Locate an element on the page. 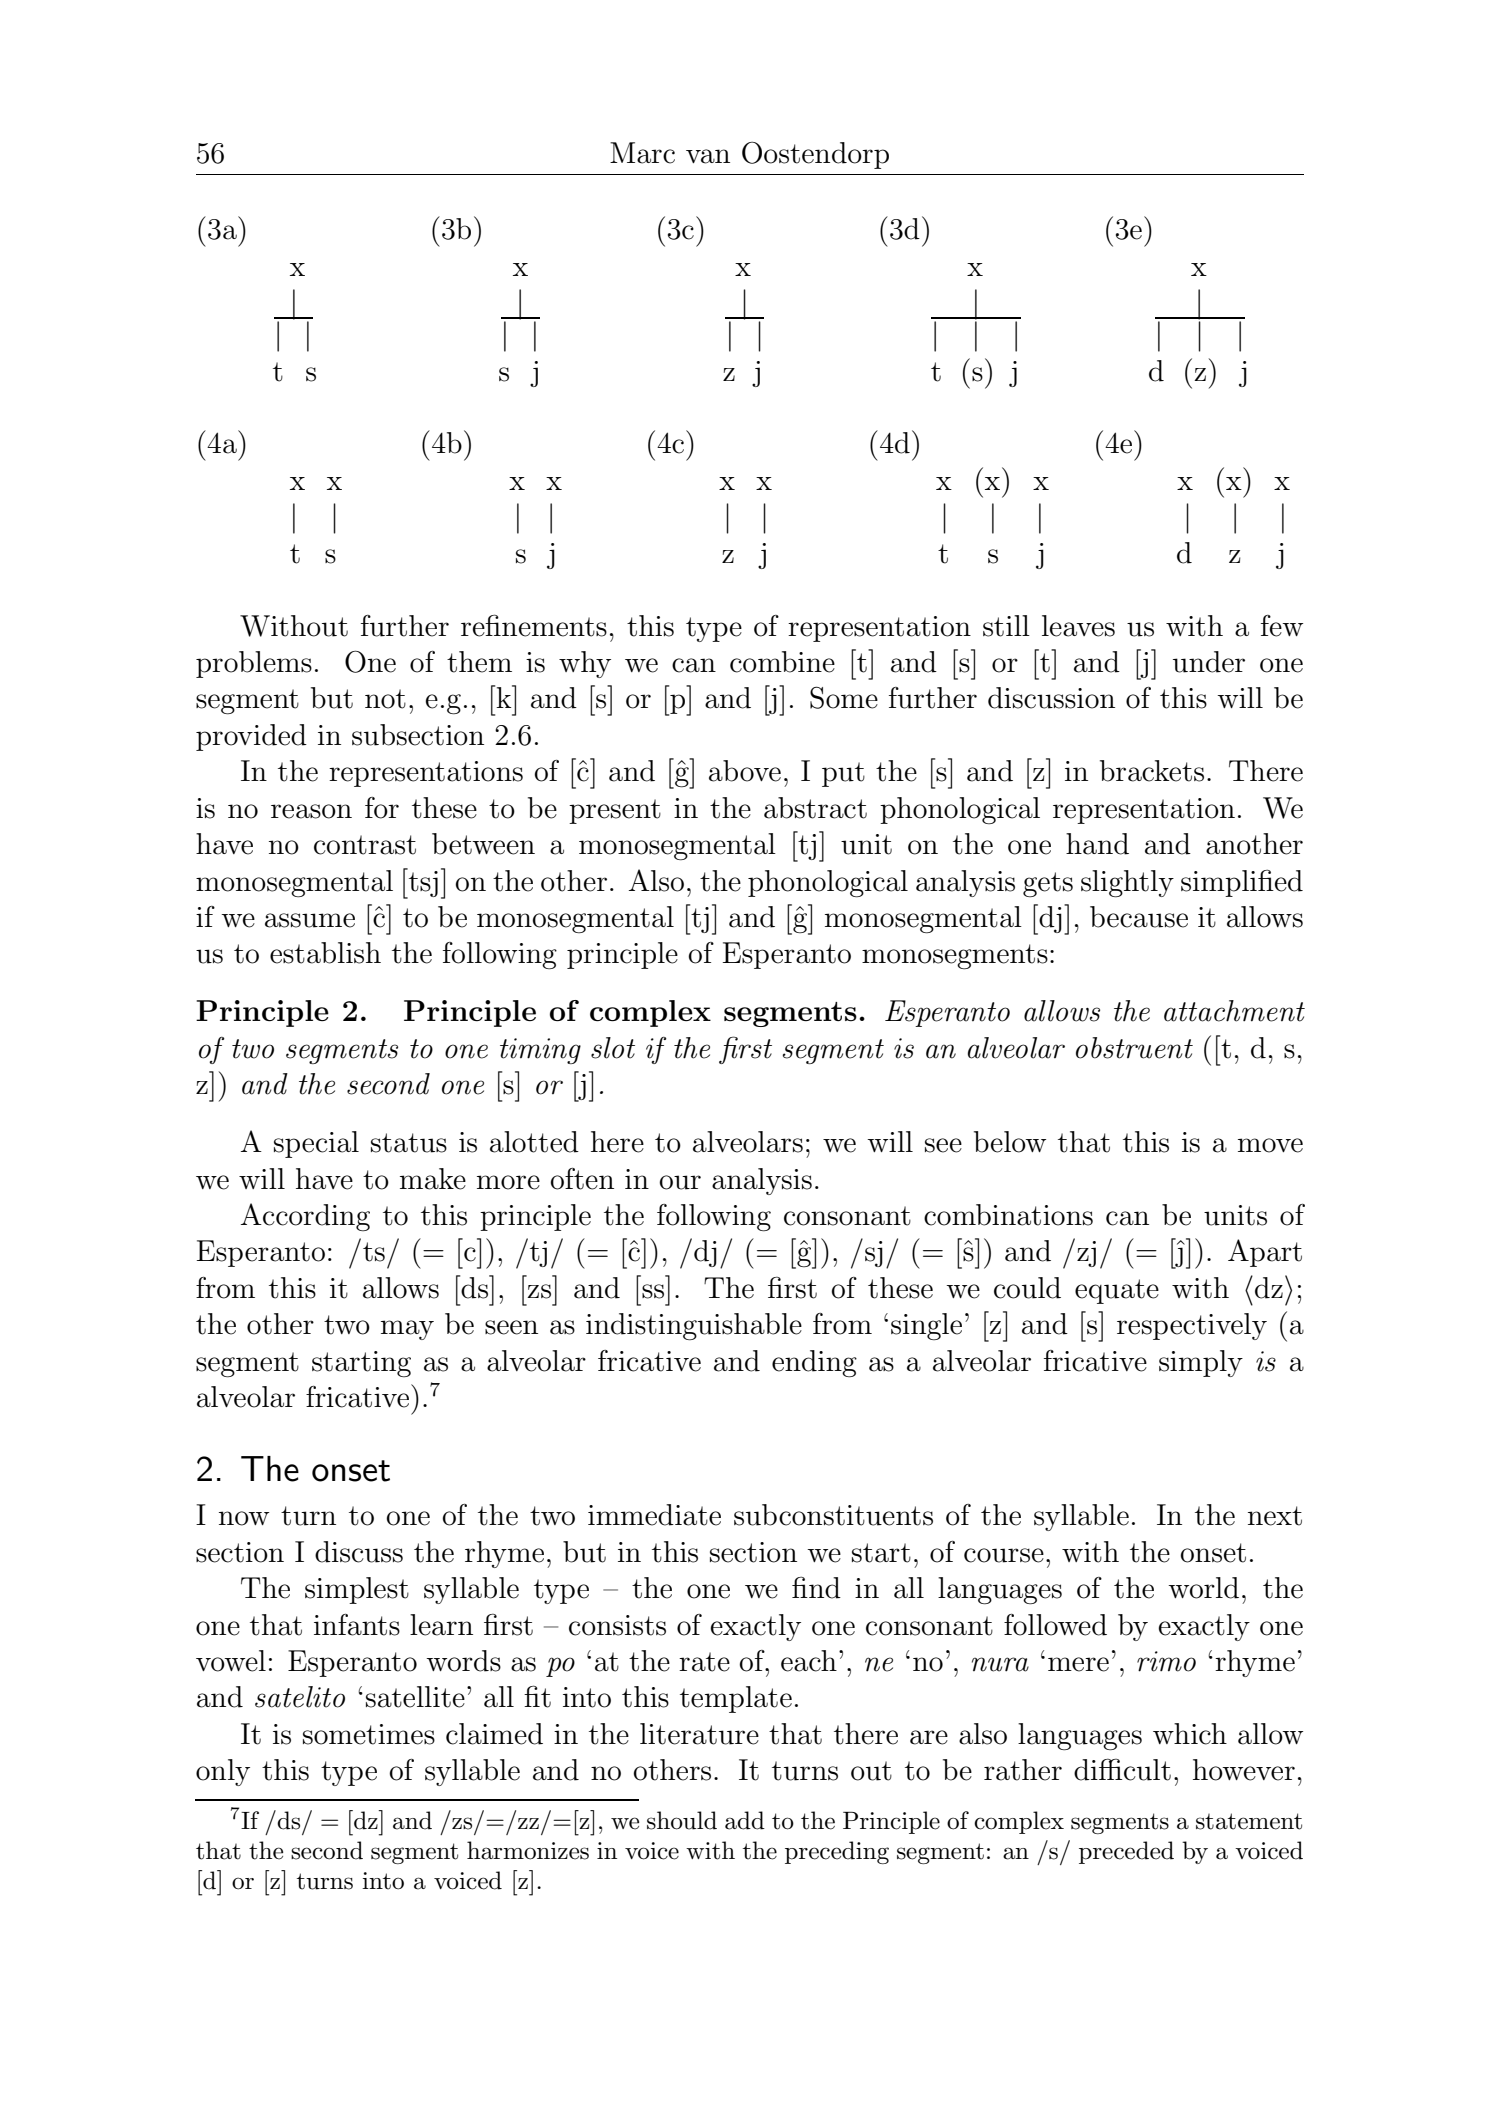 The width and height of the document is (1501, 2123). Marc is located at coordinates (642, 153).
